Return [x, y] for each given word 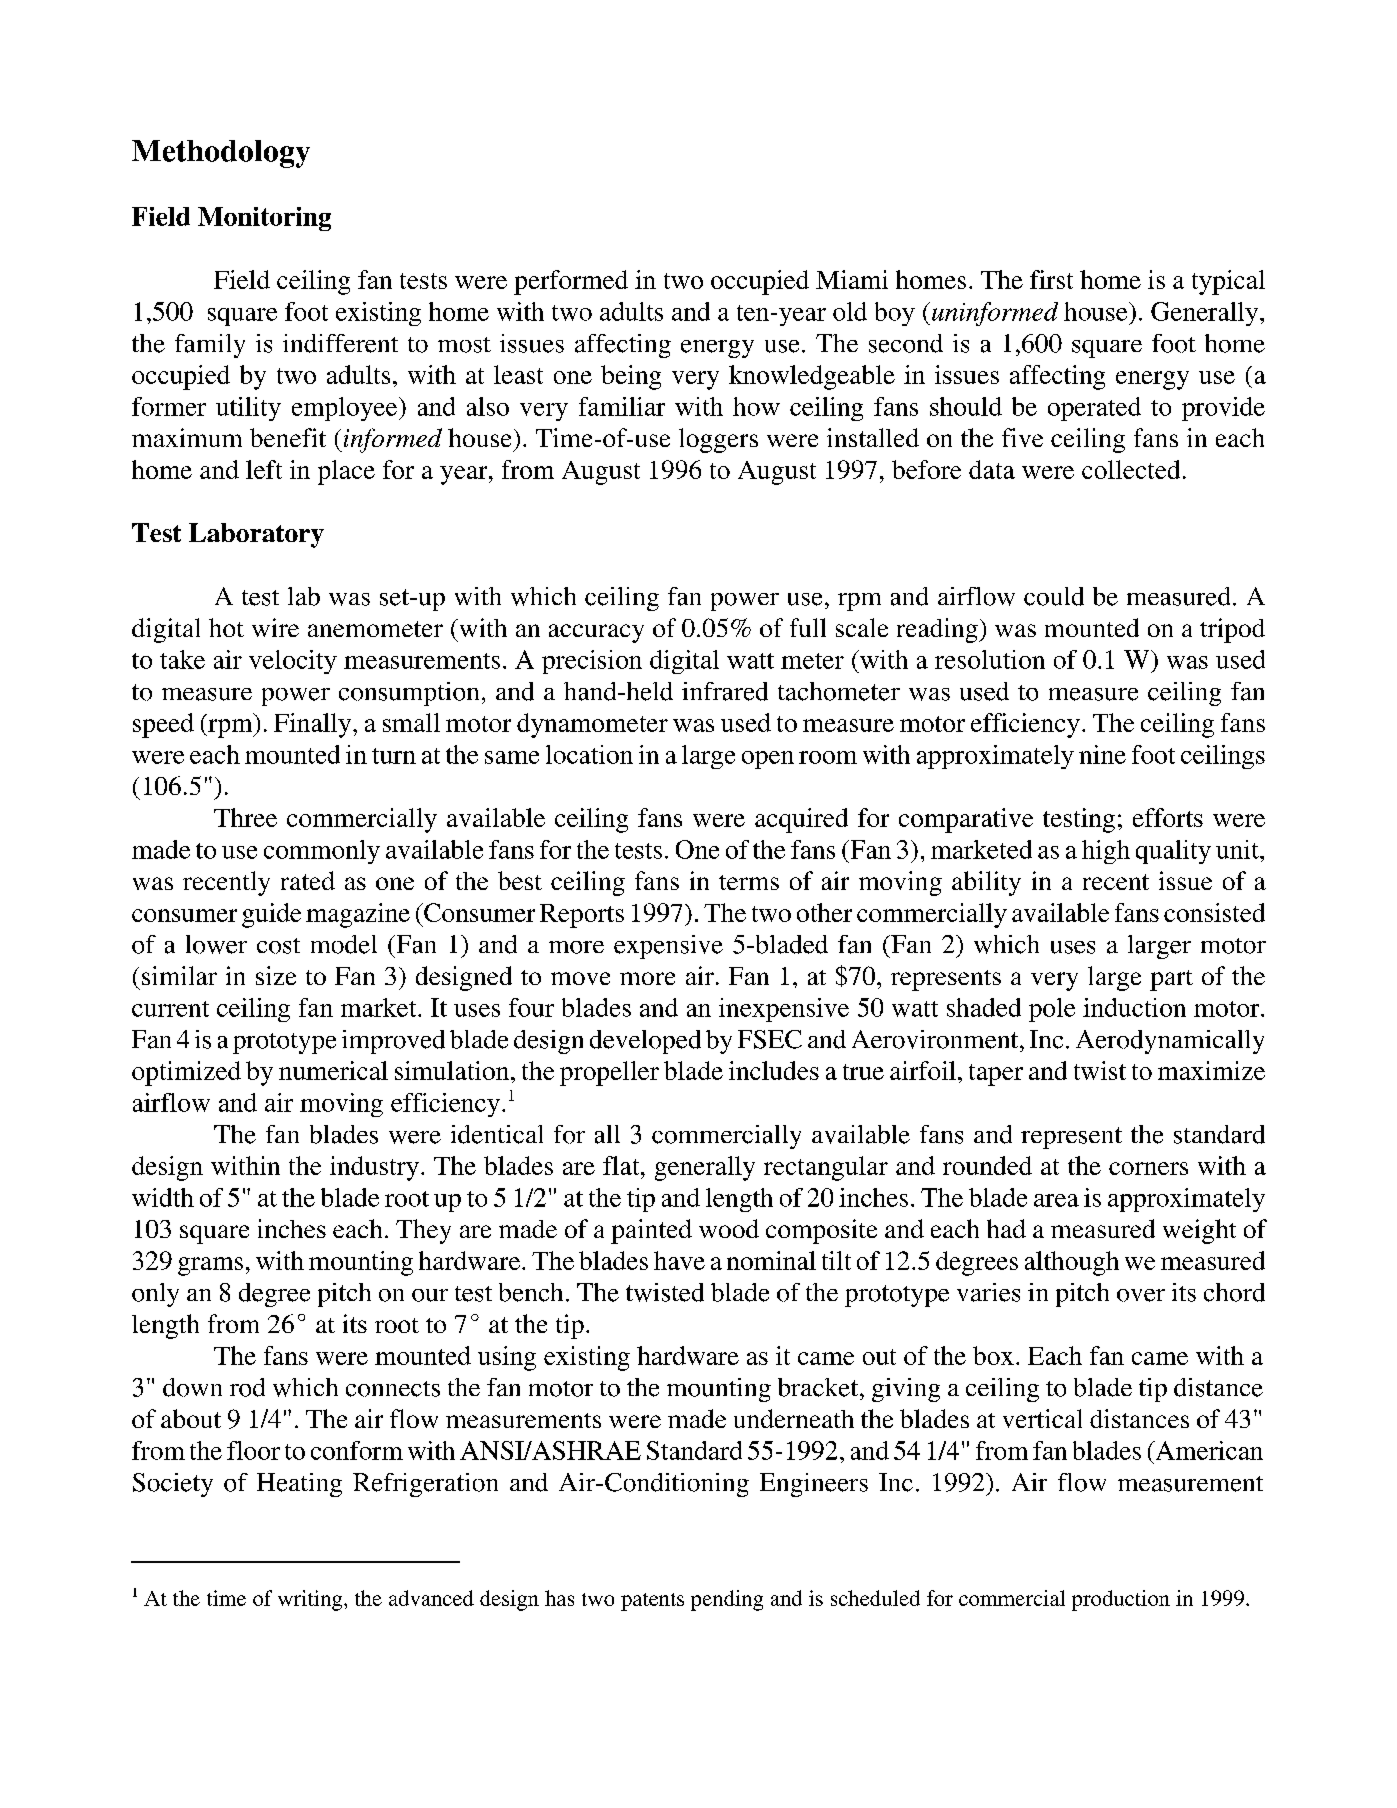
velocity [293, 662]
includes [774, 1070]
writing [311, 1600]
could [1054, 596]
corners [1148, 1168]
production [1121, 1600]
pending [727, 1600]
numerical [333, 1070]
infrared [725, 691]
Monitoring [264, 219]
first [1051, 279]
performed [571, 282]
